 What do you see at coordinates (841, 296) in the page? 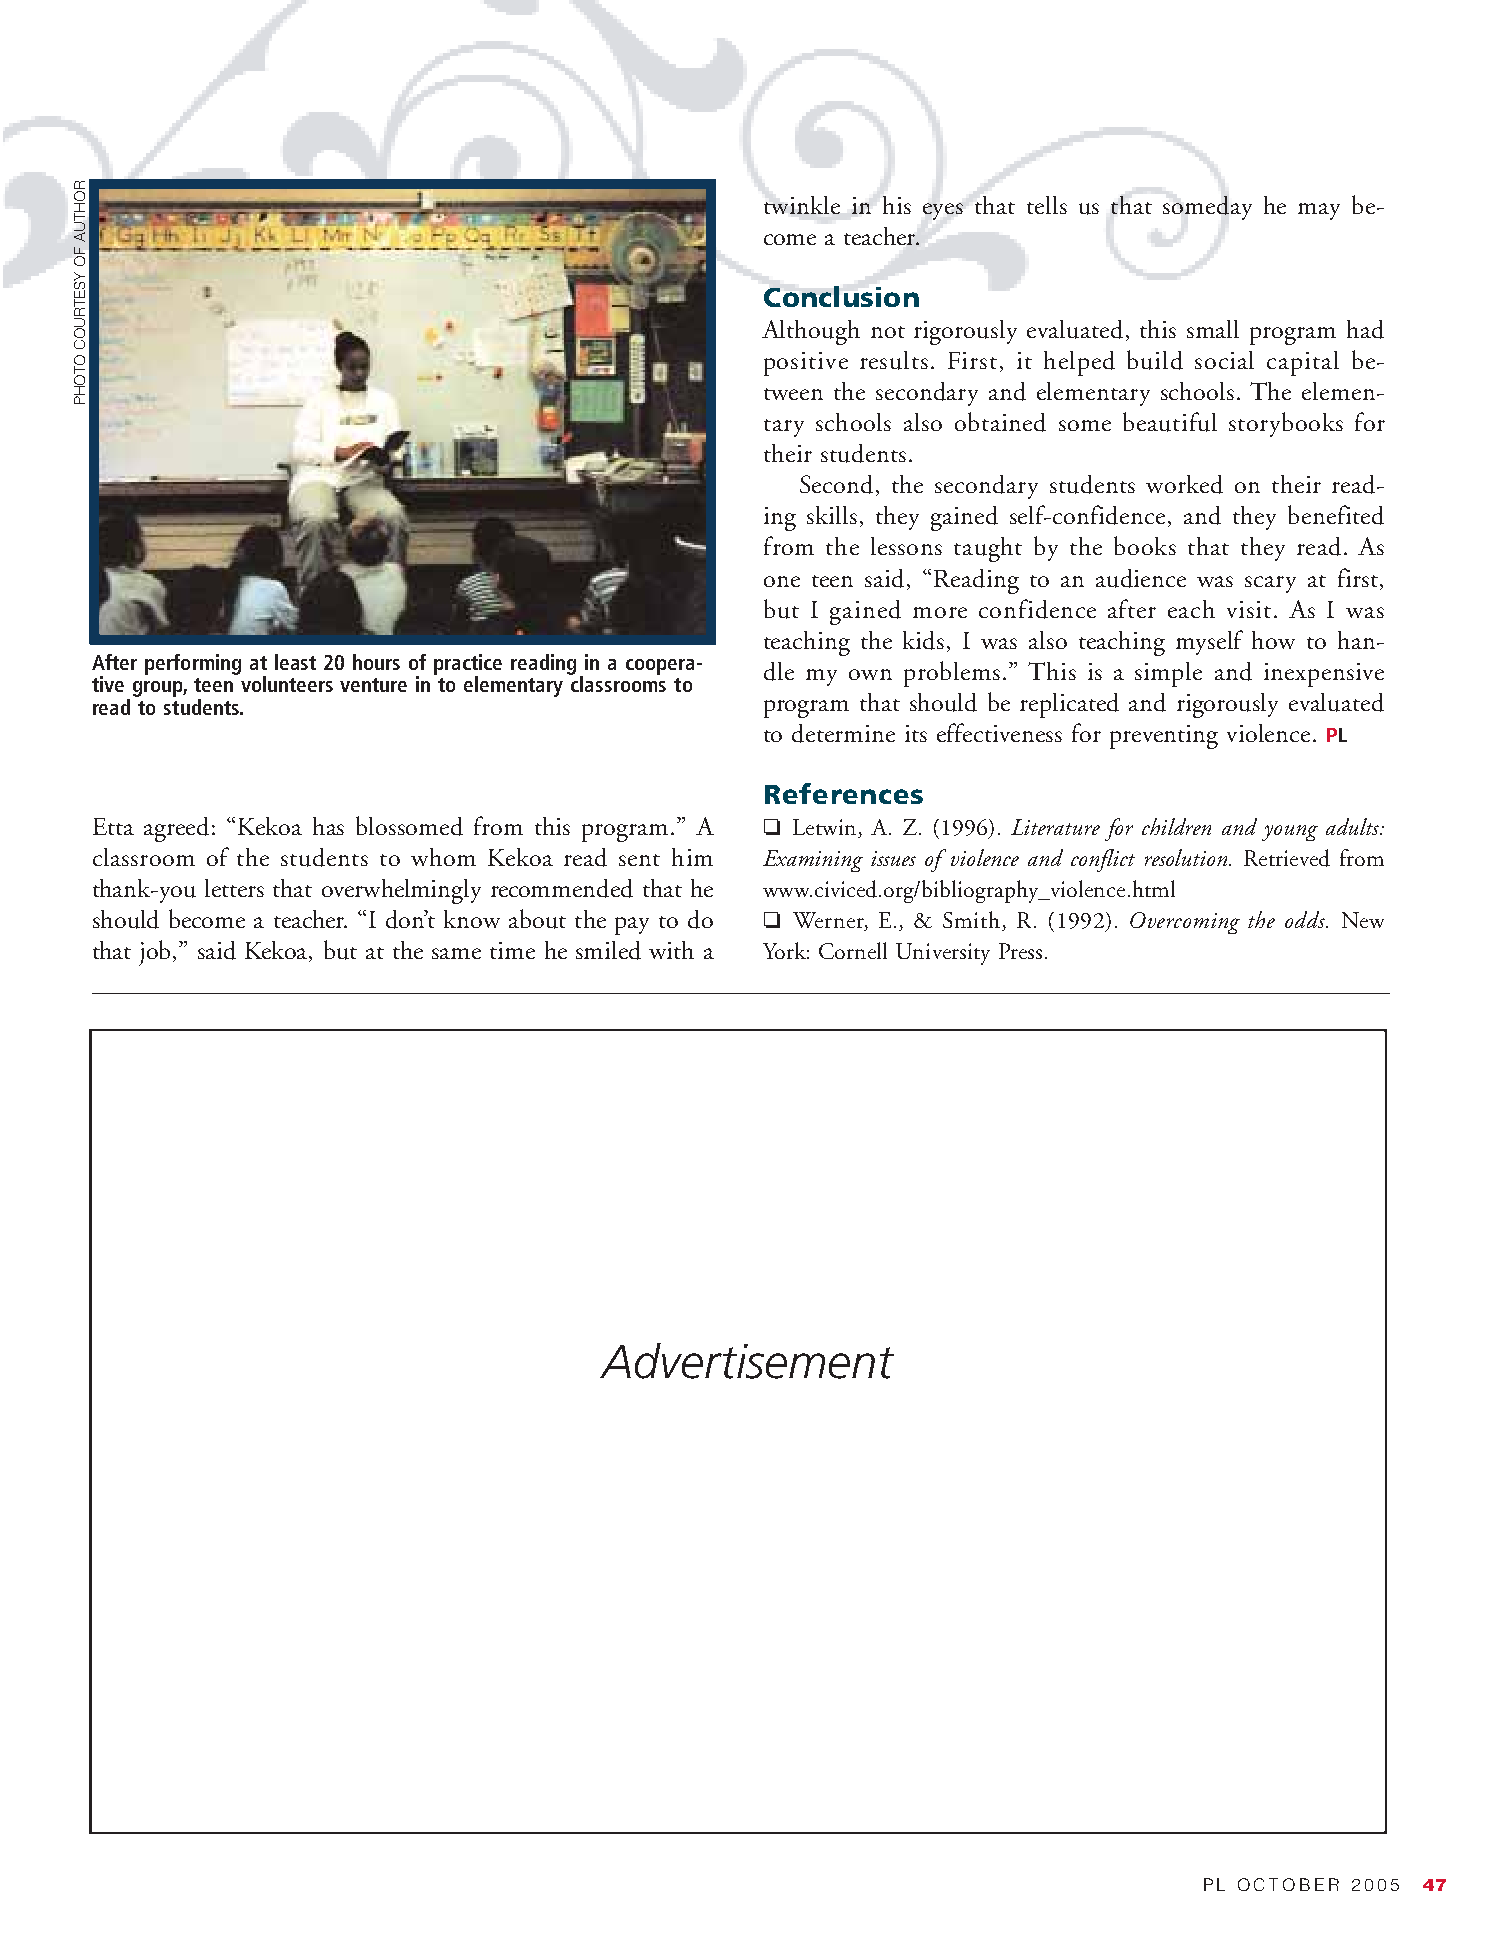
I see `Conclusion` at bounding box center [841, 296].
